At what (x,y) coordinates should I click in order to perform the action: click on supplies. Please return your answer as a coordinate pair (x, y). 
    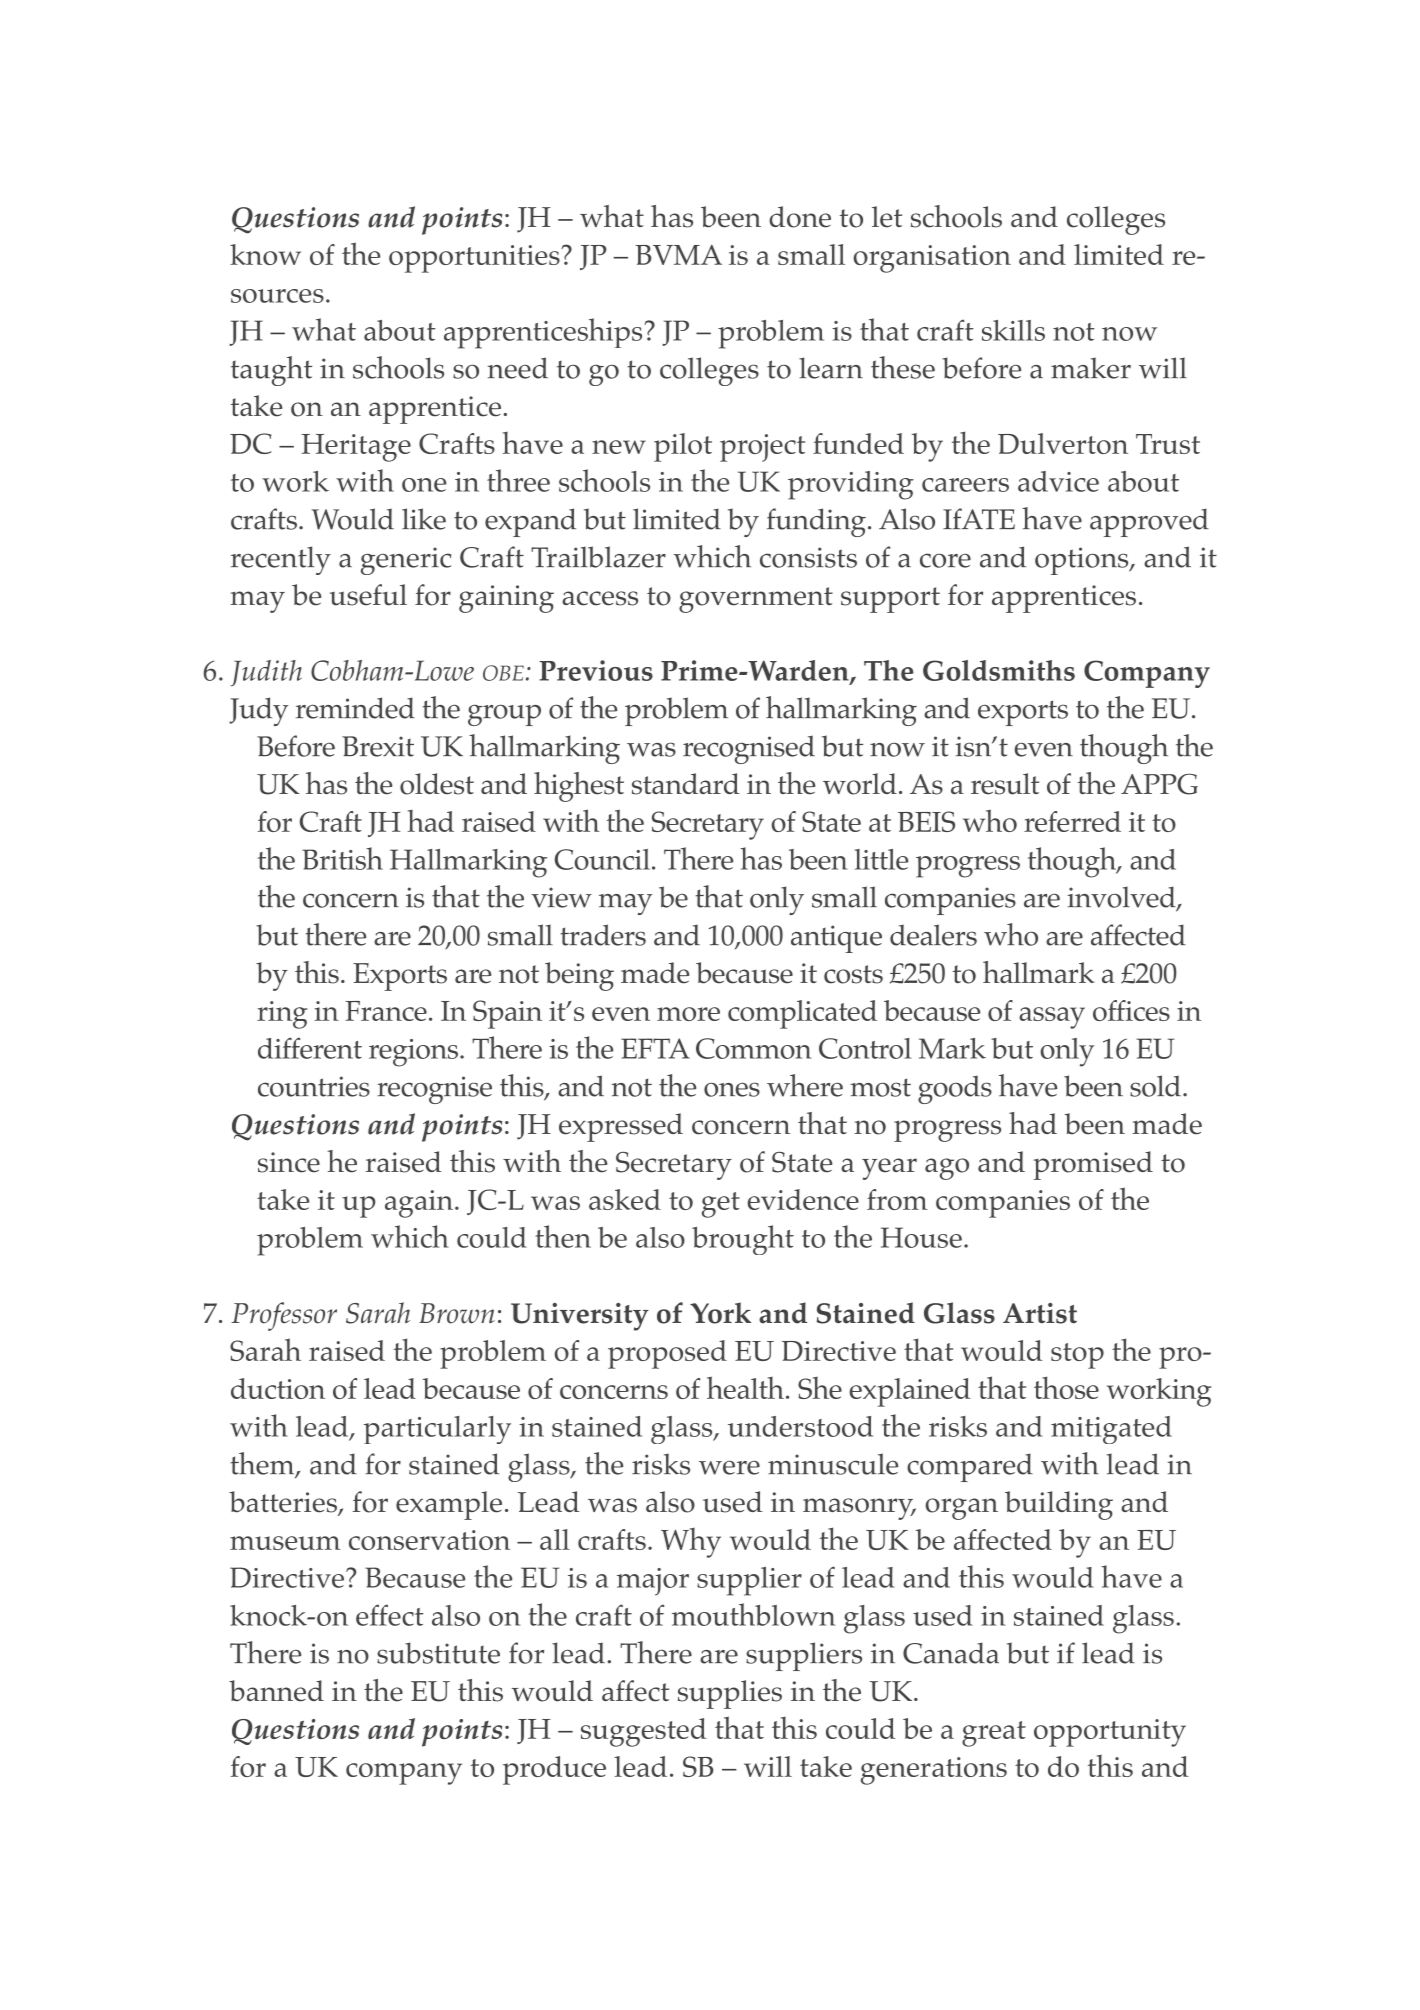
    Looking at the image, I should click on (730, 1694).
